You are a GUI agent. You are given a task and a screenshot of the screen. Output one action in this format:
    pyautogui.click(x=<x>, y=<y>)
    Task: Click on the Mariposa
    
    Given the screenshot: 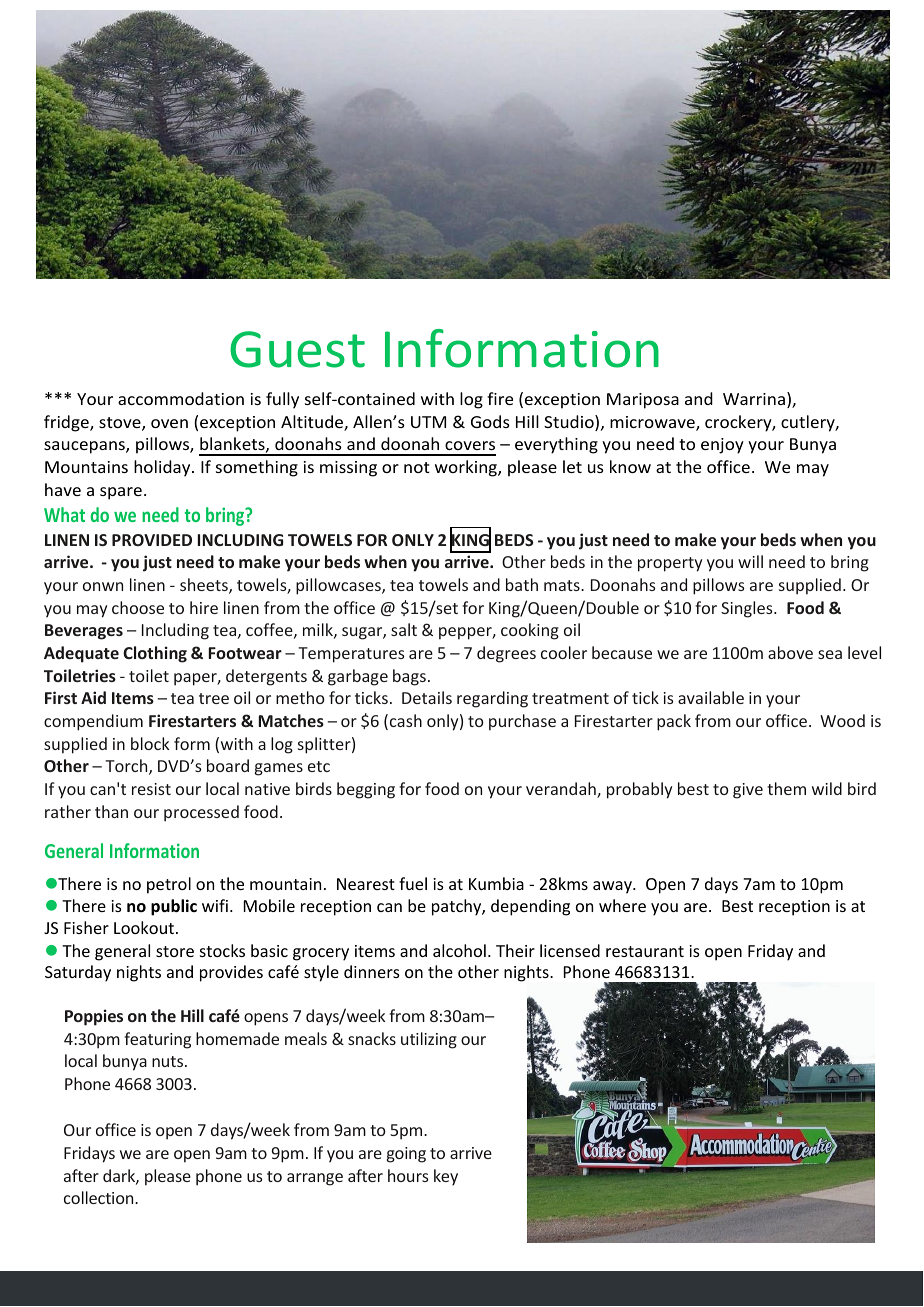 What is the action you would take?
    pyautogui.click(x=643, y=401)
